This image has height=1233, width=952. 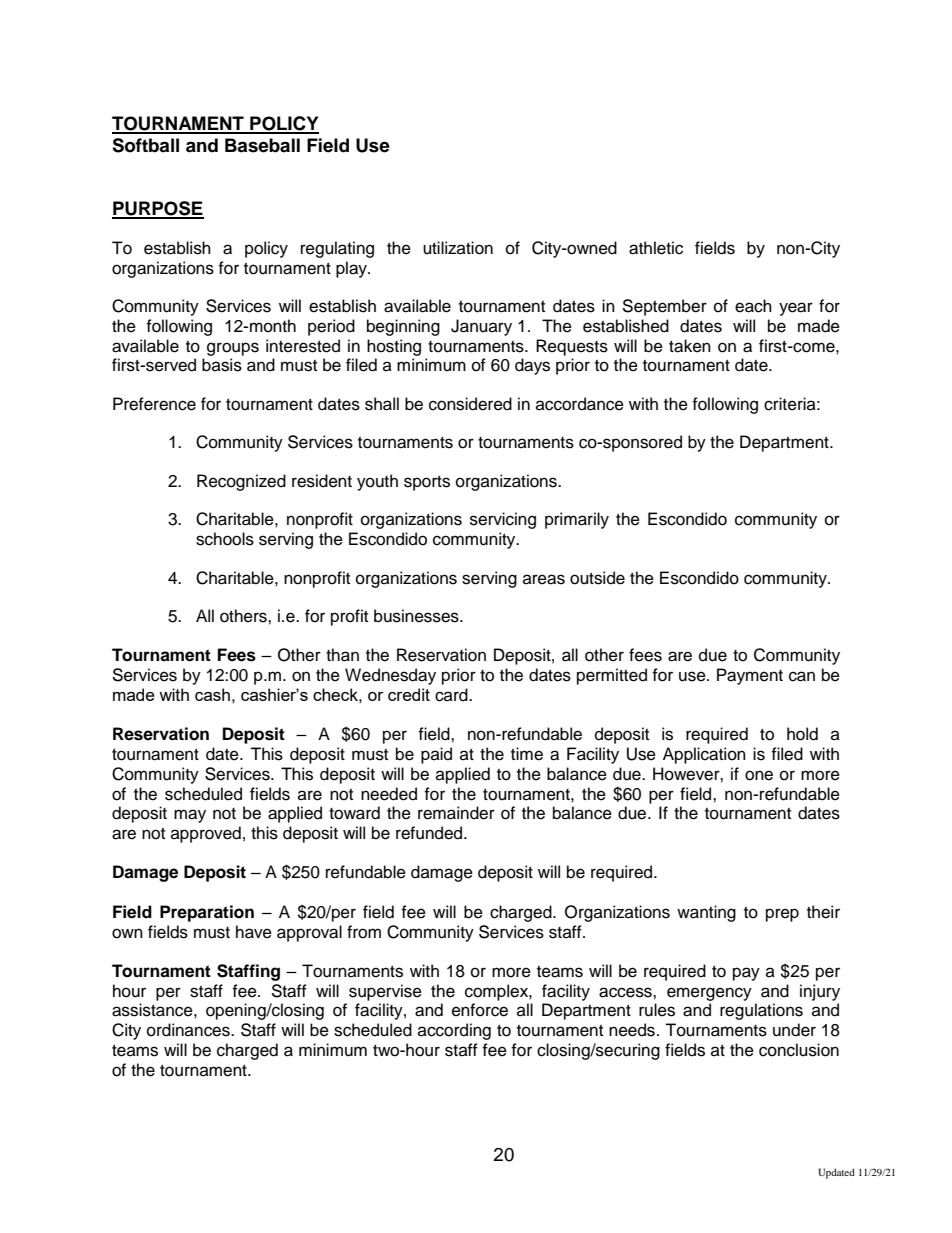 I want to click on enforce, so click(x=480, y=1010).
